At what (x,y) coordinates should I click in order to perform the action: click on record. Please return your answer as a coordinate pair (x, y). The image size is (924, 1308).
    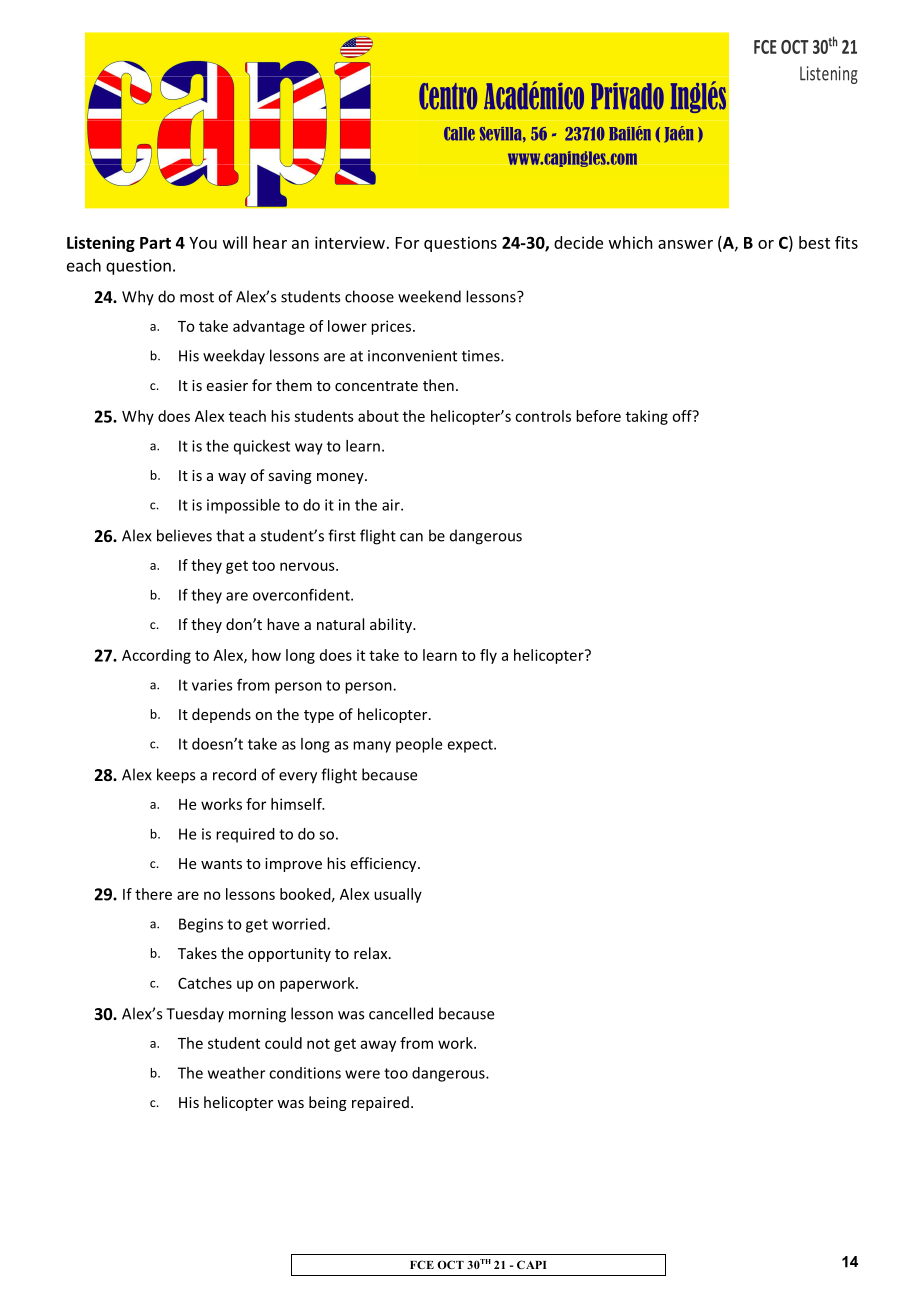
    Looking at the image, I should click on (234, 774).
